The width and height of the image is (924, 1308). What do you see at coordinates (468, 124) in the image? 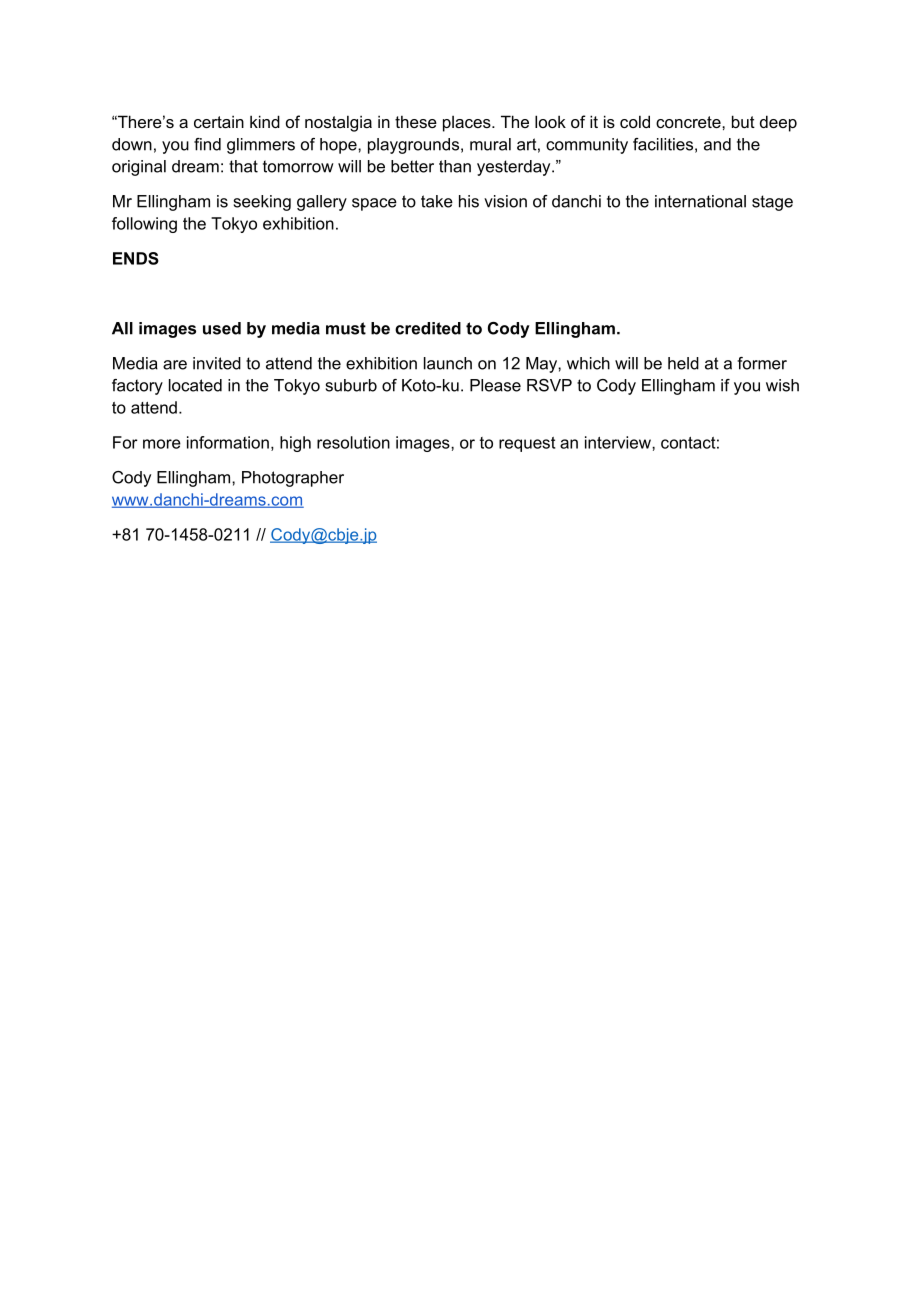
I see `places` at bounding box center [468, 124].
